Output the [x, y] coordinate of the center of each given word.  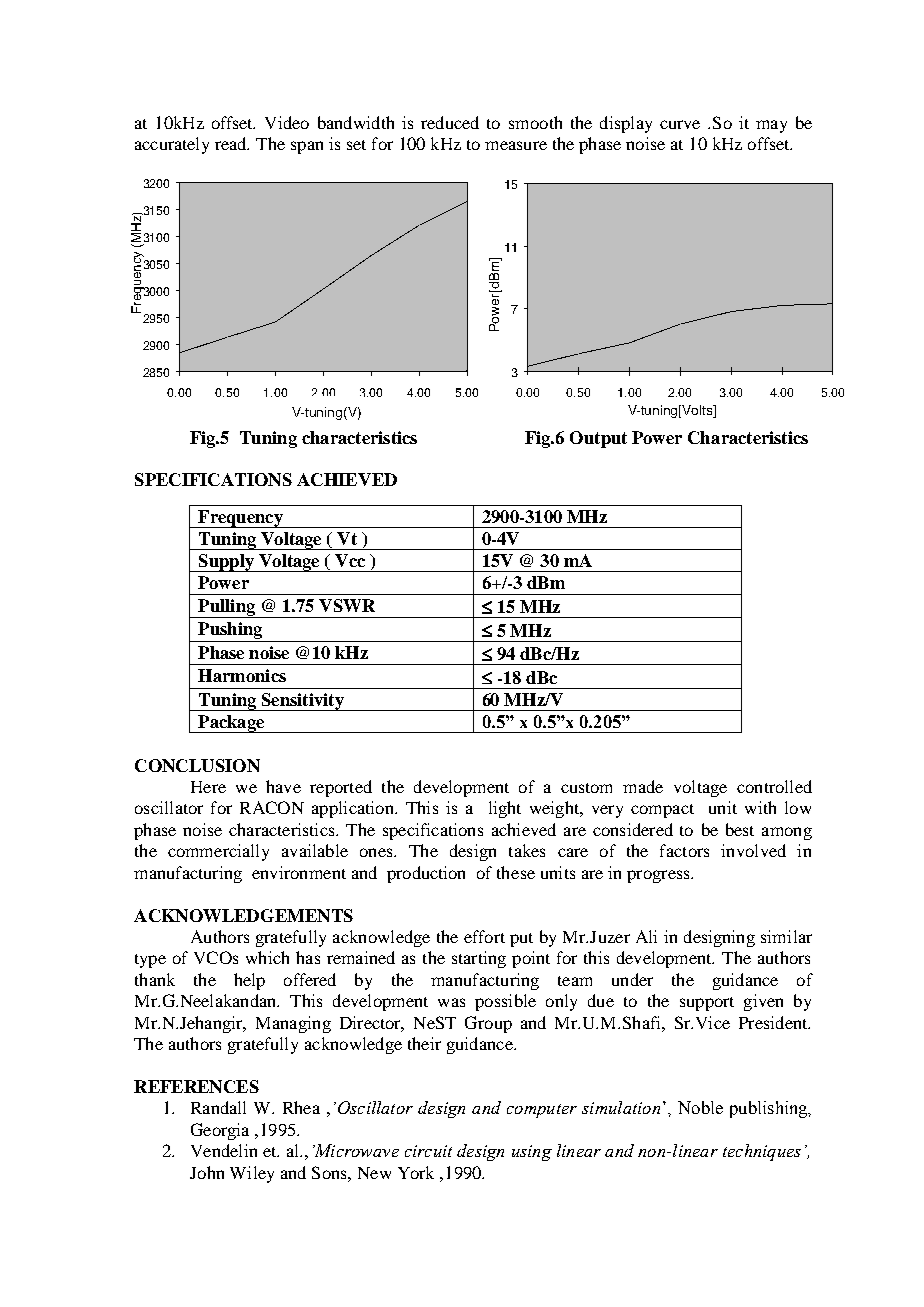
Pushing [230, 632]
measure [516, 145]
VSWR [347, 605]
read [232, 143]
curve [680, 124]
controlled [774, 786]
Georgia [220, 1131]
